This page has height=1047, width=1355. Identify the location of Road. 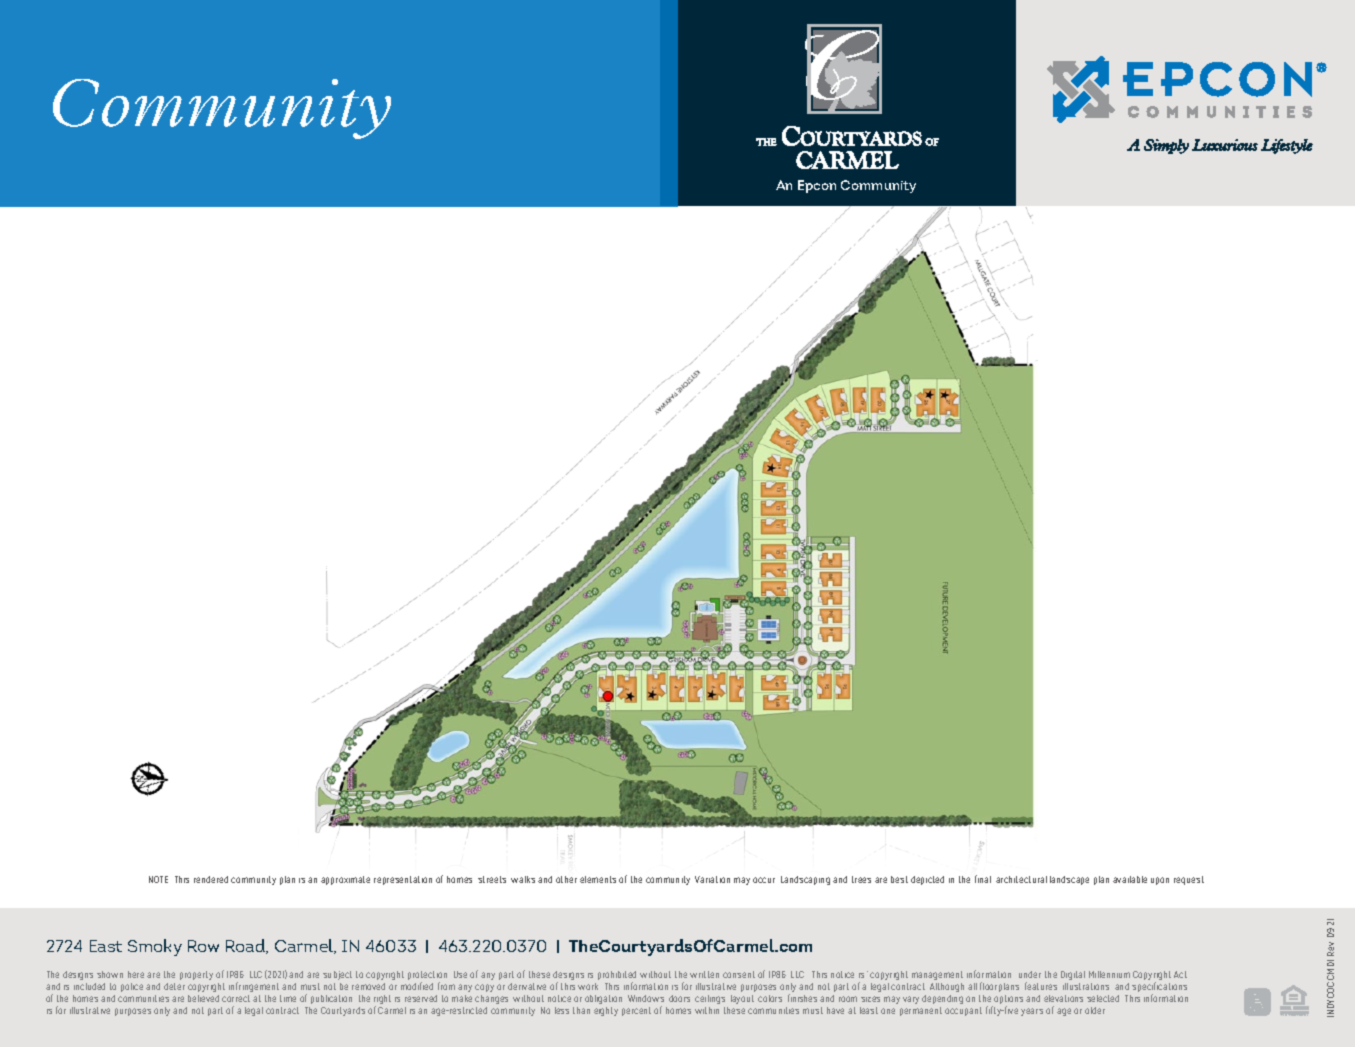
(246, 946).
